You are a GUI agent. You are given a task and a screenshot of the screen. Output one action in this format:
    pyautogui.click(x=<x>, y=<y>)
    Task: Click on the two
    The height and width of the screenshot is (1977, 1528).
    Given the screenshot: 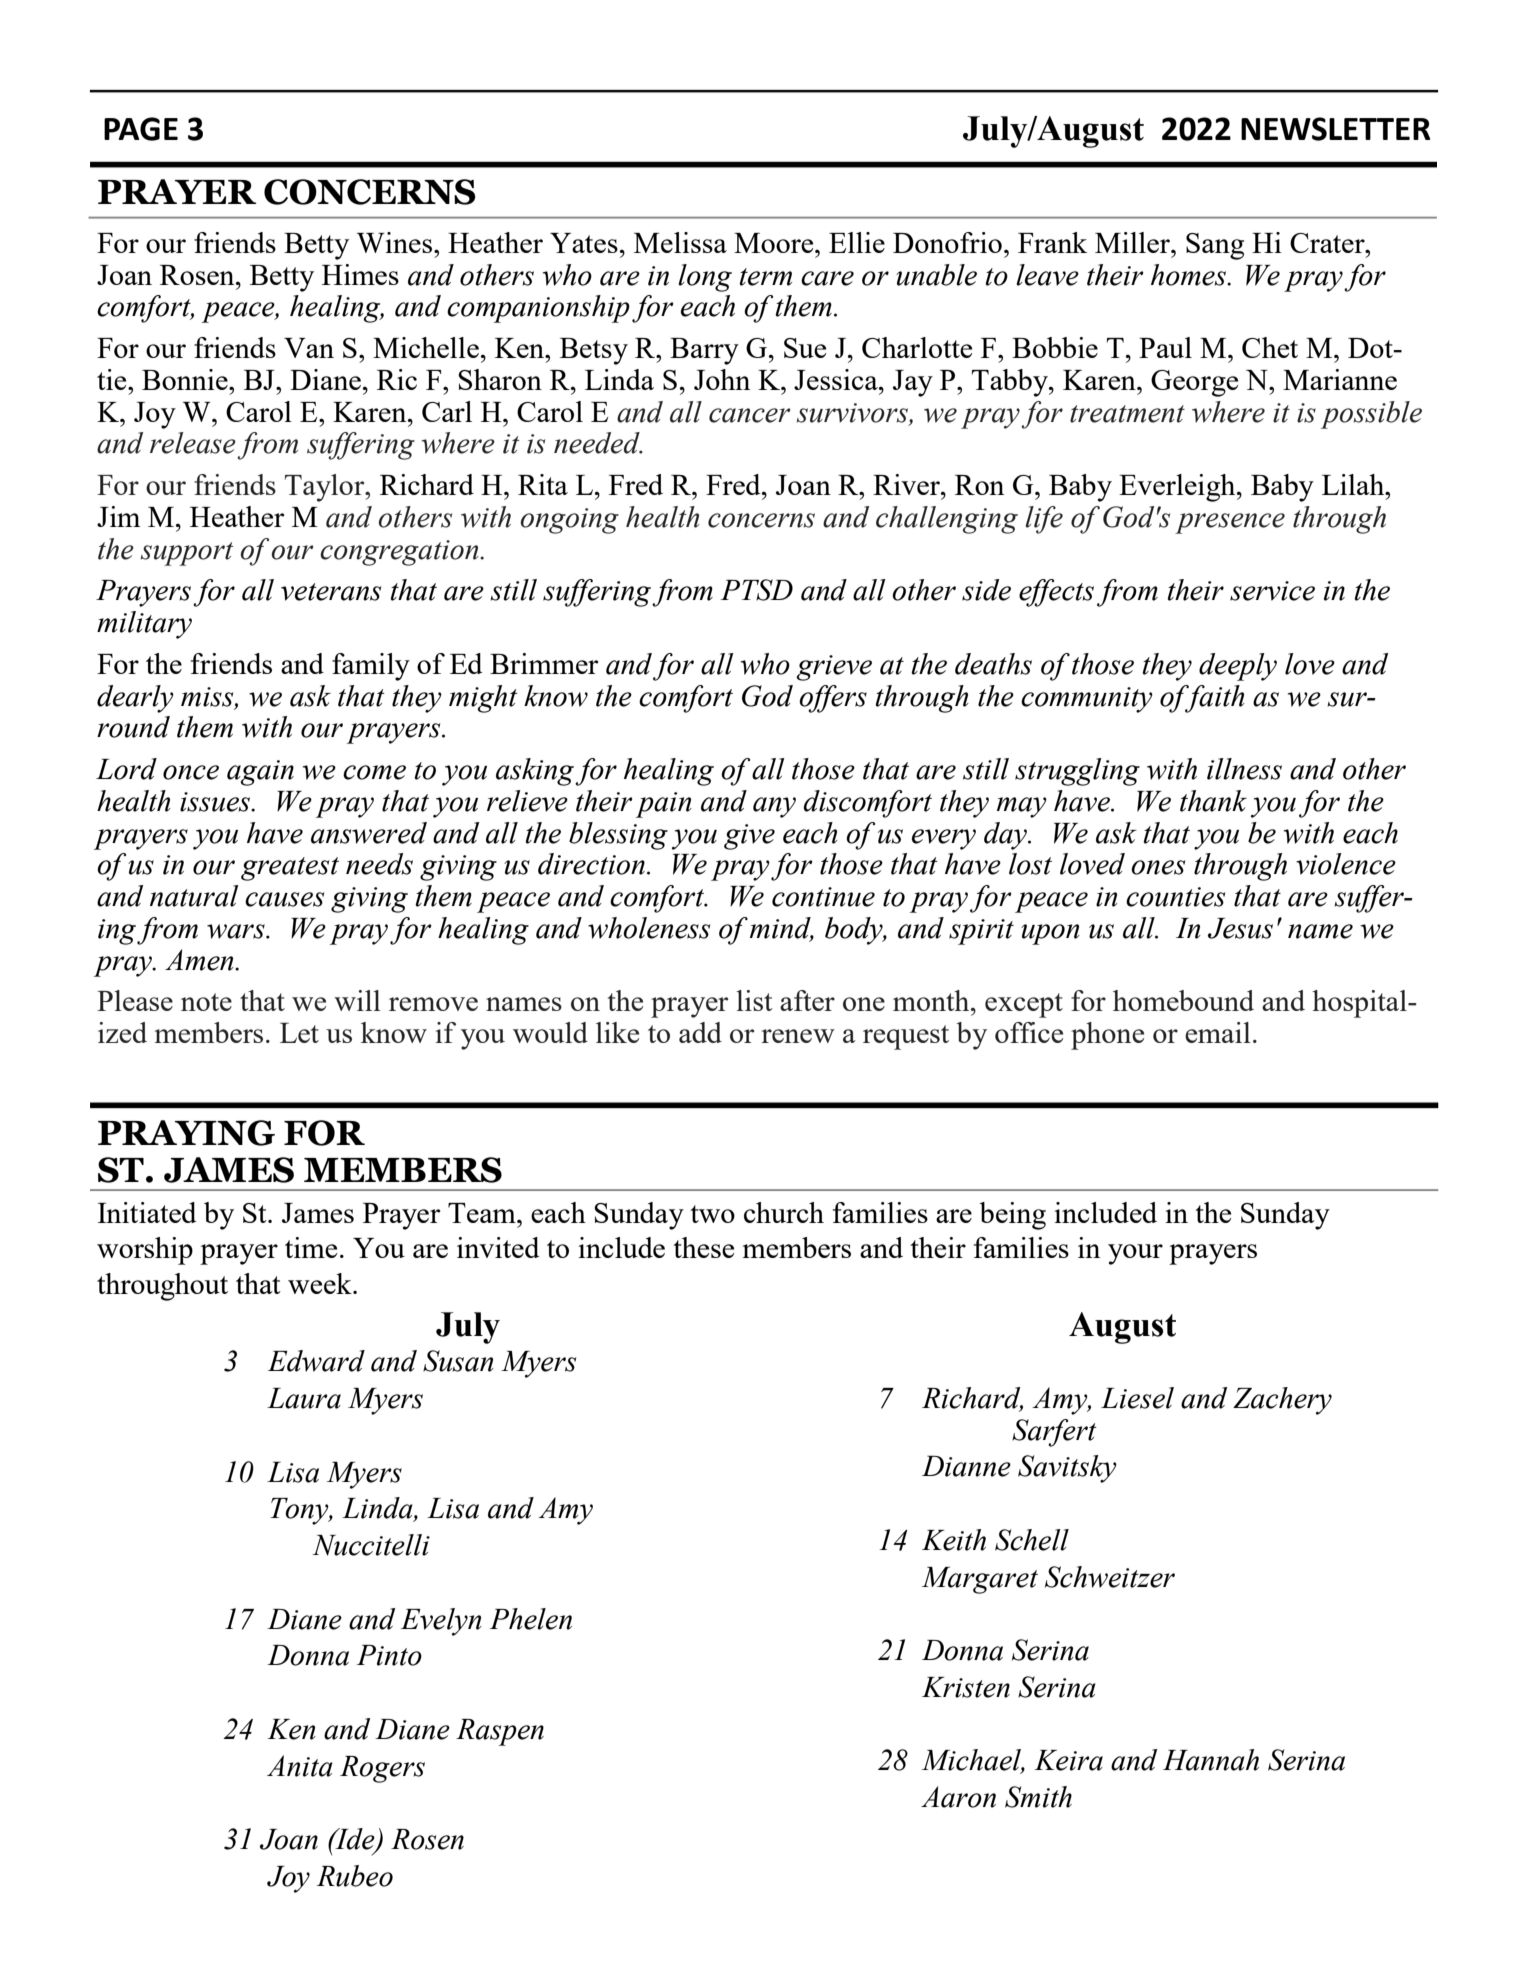 What is the action you would take?
    pyautogui.click(x=712, y=1214)
